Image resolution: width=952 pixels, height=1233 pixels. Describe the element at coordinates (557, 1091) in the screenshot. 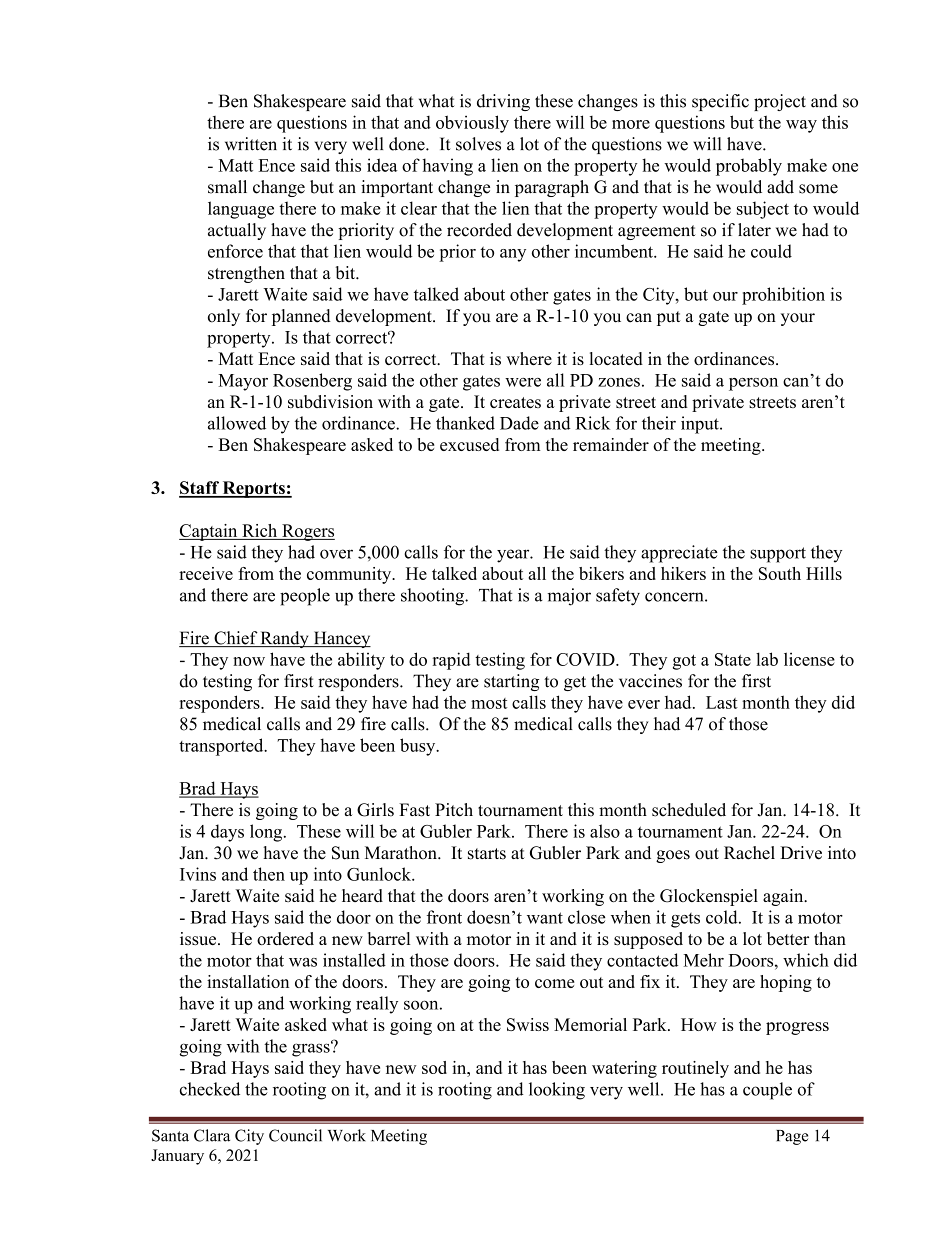

I see `looking` at that location.
